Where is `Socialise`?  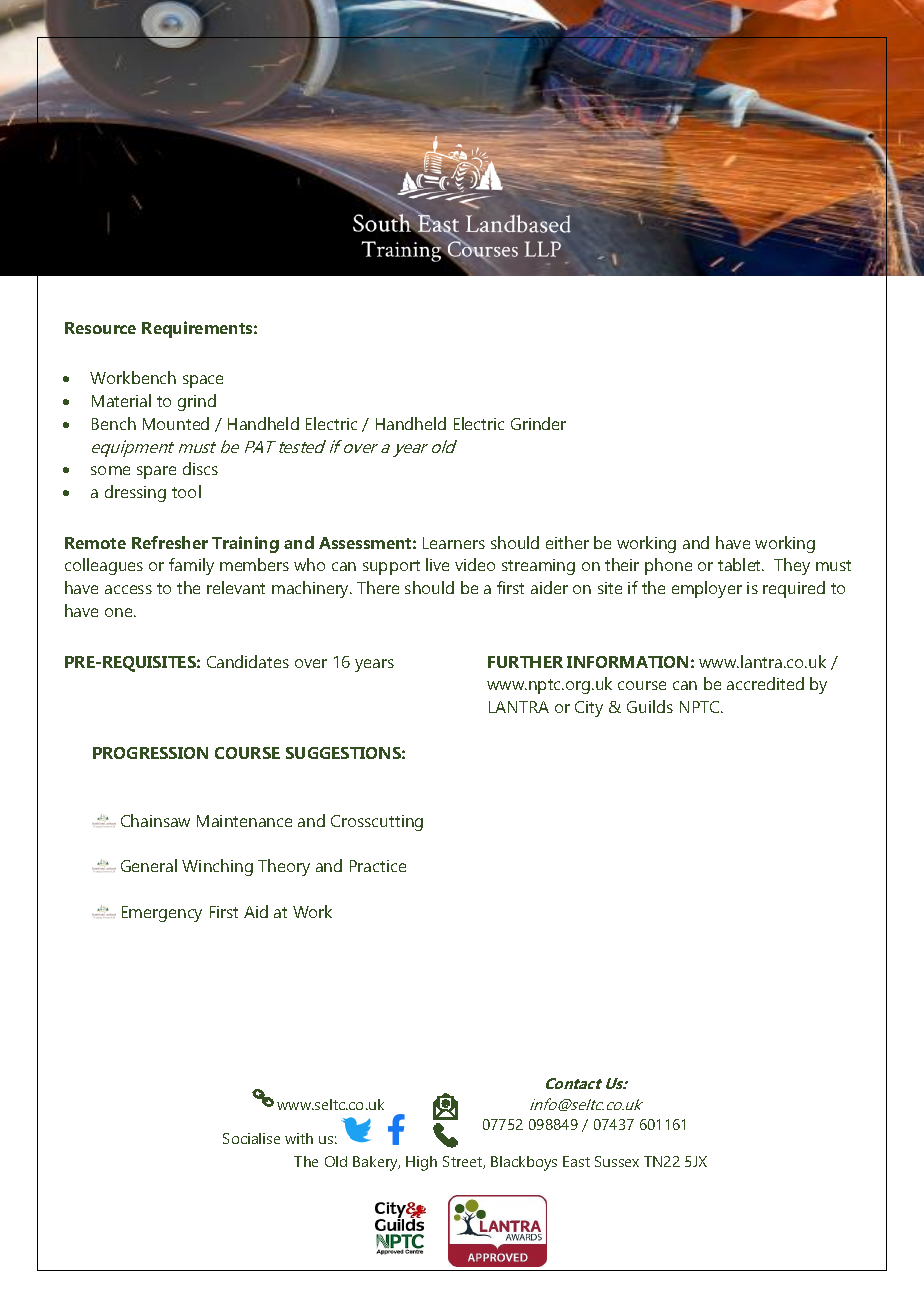
Socialise is located at coordinates (251, 1138).
